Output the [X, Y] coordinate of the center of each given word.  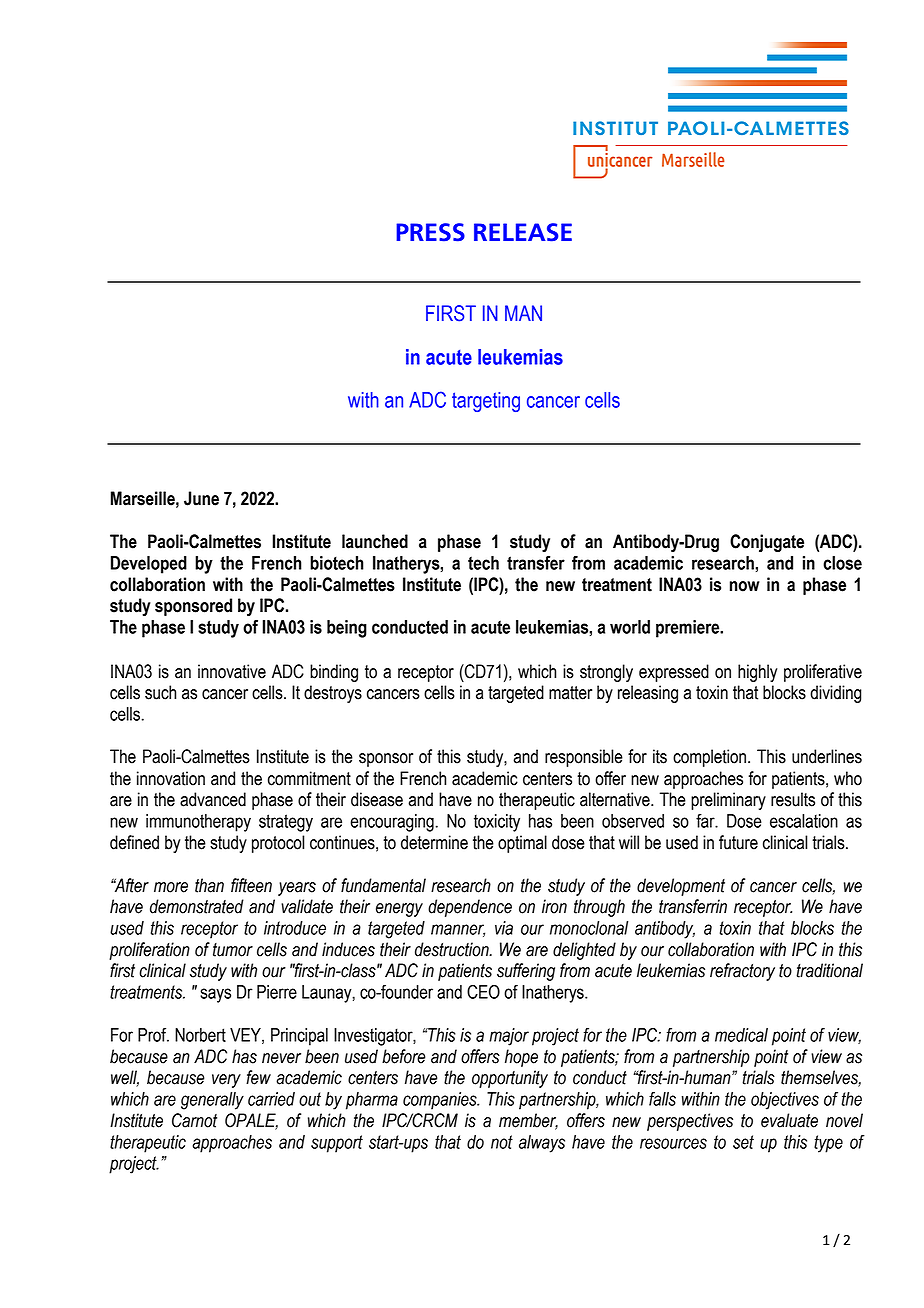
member [528, 1121]
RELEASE [523, 232]
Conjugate [767, 543]
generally [212, 1101]
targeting [486, 402]
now [745, 586]
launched [375, 541]
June [201, 498]
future [738, 842]
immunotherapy [198, 823]
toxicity [497, 823]
